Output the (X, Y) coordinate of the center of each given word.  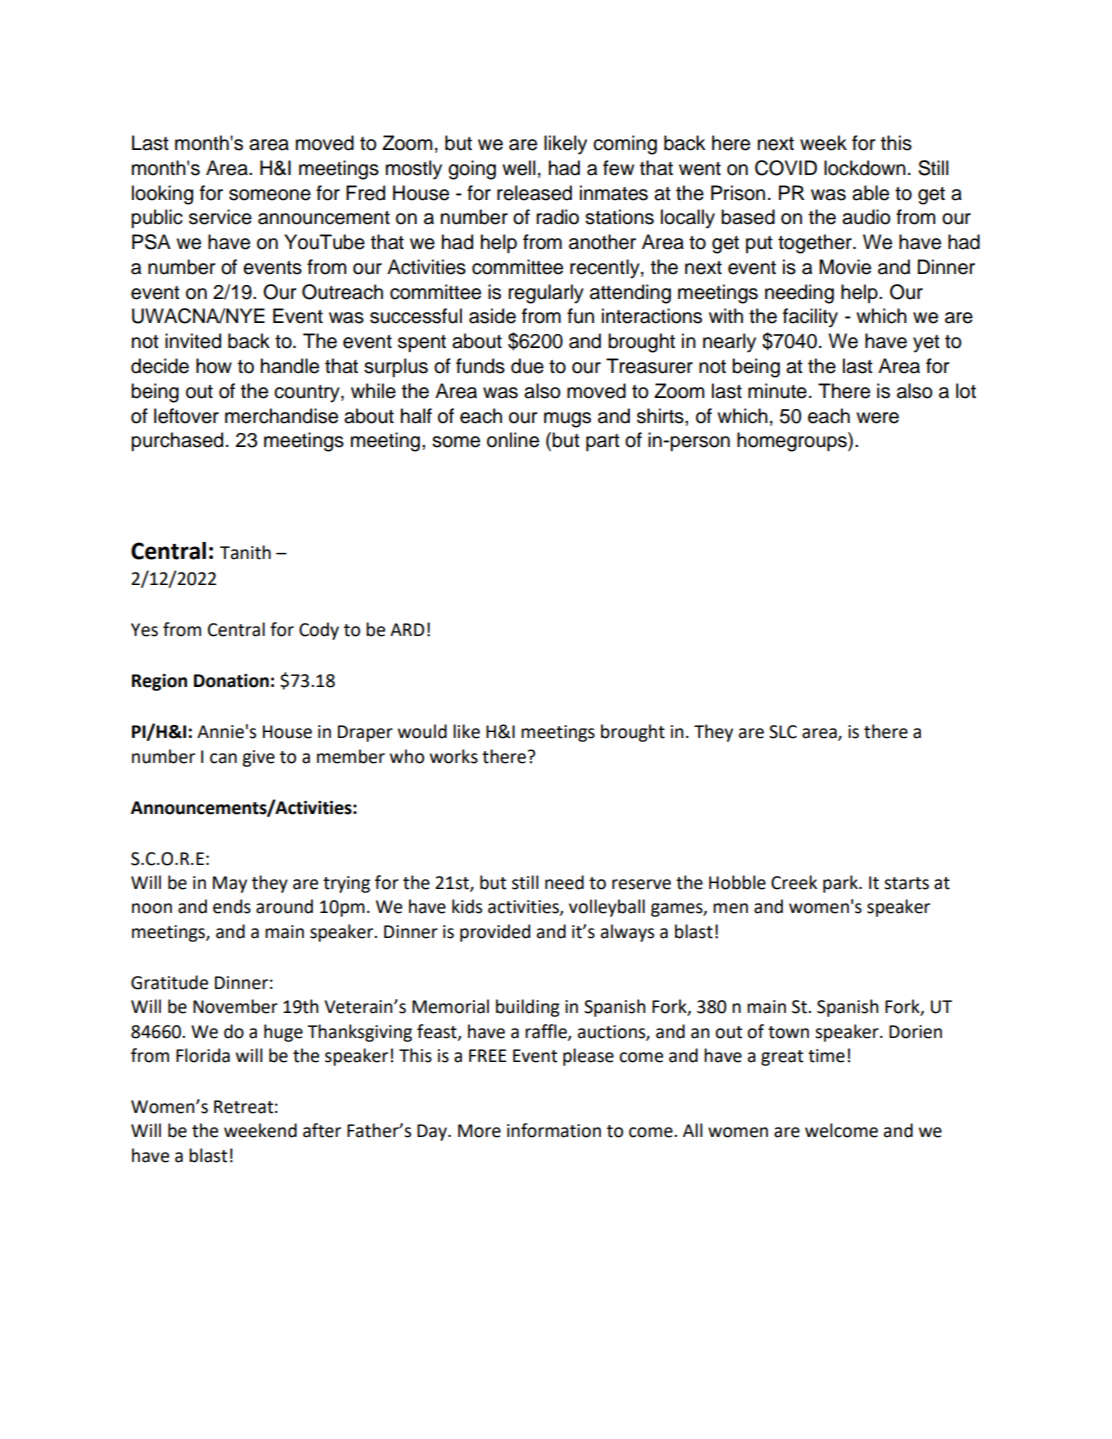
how (214, 366)
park (841, 884)
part (603, 442)
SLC (783, 732)
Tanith (245, 552)
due (527, 366)
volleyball (607, 908)
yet (926, 344)
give (258, 758)
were (877, 418)
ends (232, 906)
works (454, 756)
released (534, 193)
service (220, 217)
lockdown (865, 168)
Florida (203, 1055)
